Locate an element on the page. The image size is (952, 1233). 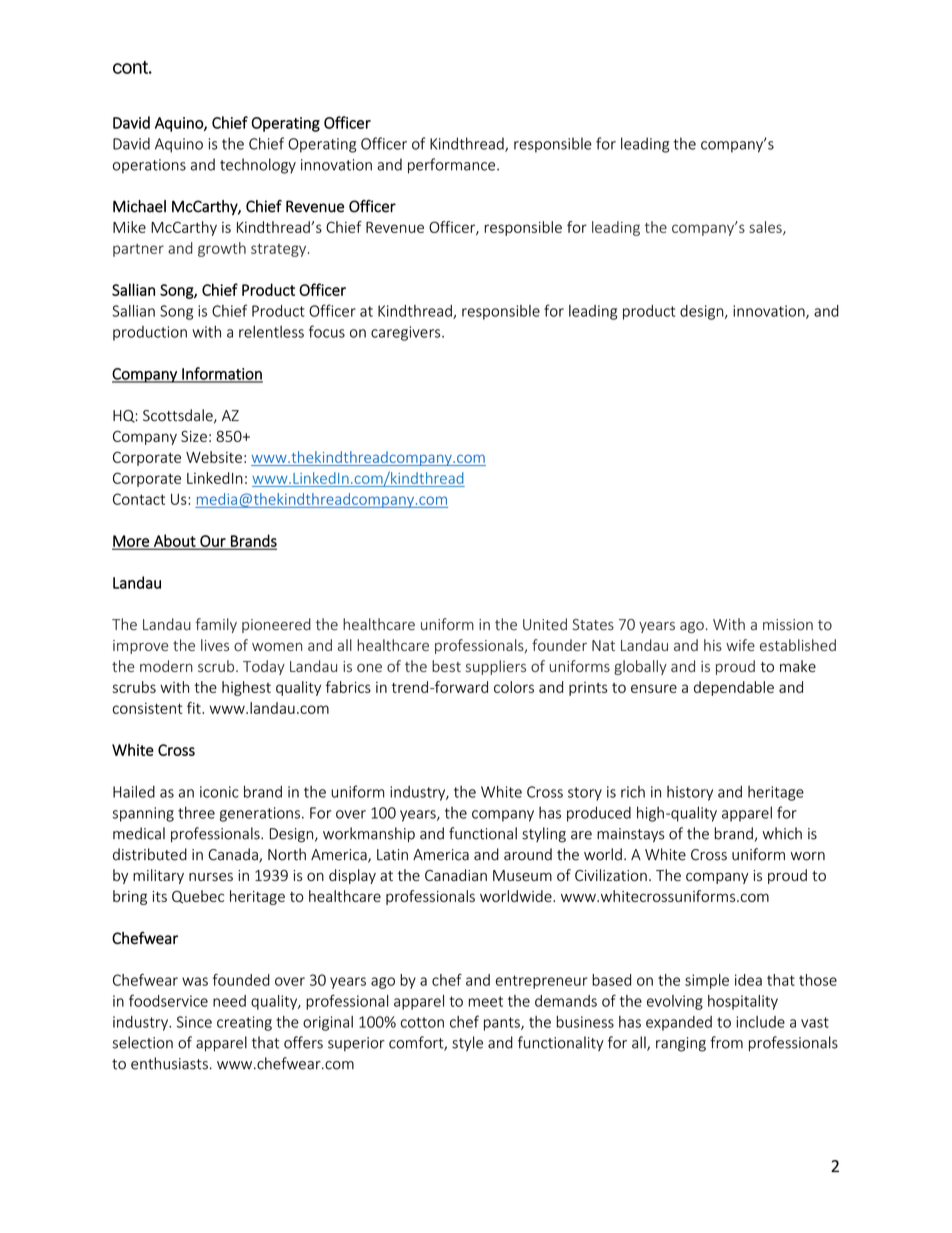
sales is located at coordinates (766, 228).
